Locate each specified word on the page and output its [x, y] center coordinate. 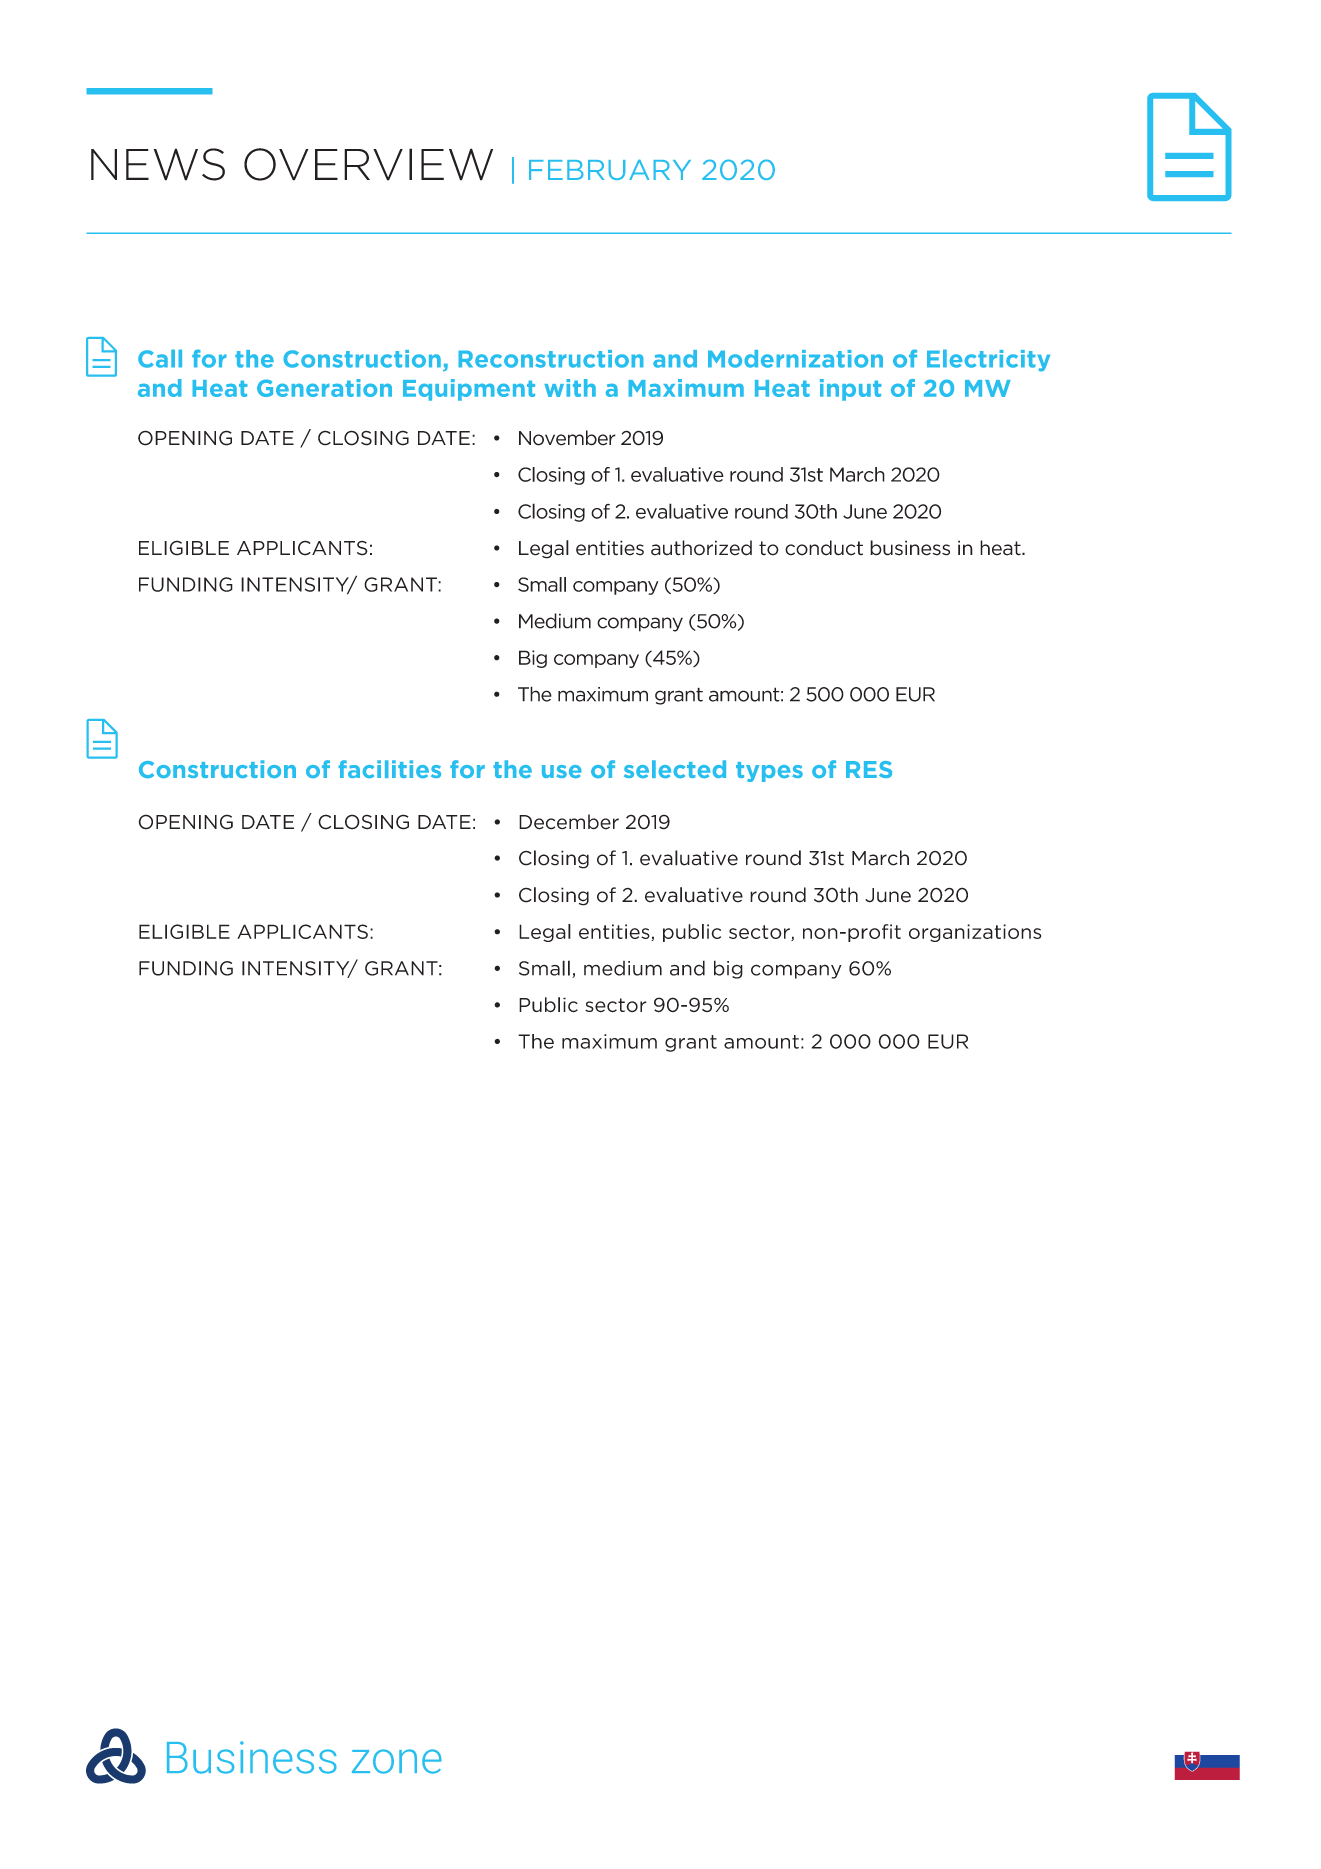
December [569, 822]
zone [397, 1761]
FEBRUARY [610, 169]
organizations [975, 933]
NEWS [158, 164]
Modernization [795, 359]
